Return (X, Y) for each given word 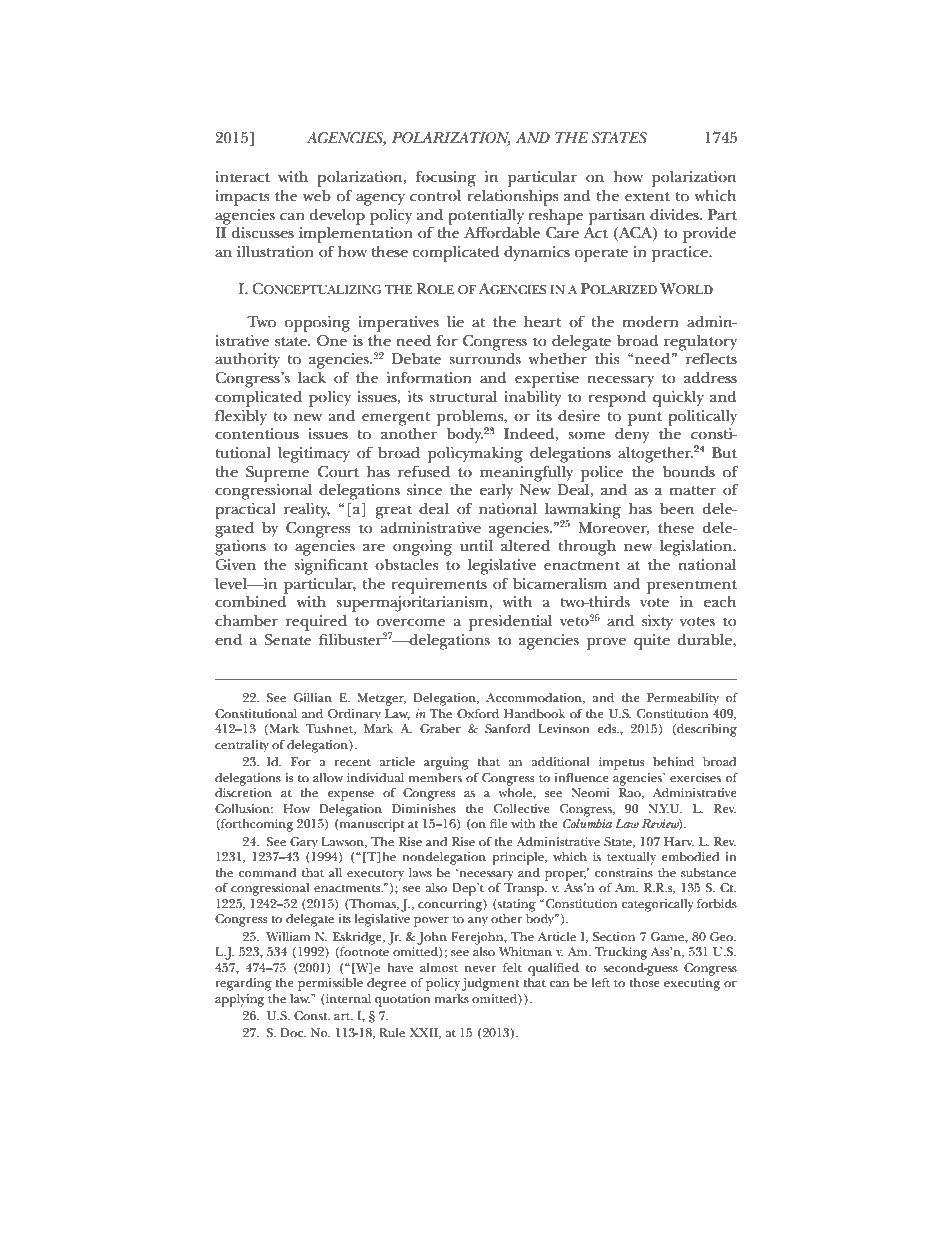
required (316, 623)
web (317, 195)
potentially (486, 217)
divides (675, 215)
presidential (510, 623)
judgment (490, 984)
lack (312, 377)
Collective (522, 808)
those (644, 982)
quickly (678, 399)
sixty (657, 623)
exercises (695, 777)
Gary (304, 843)
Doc (293, 1032)
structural (463, 396)
